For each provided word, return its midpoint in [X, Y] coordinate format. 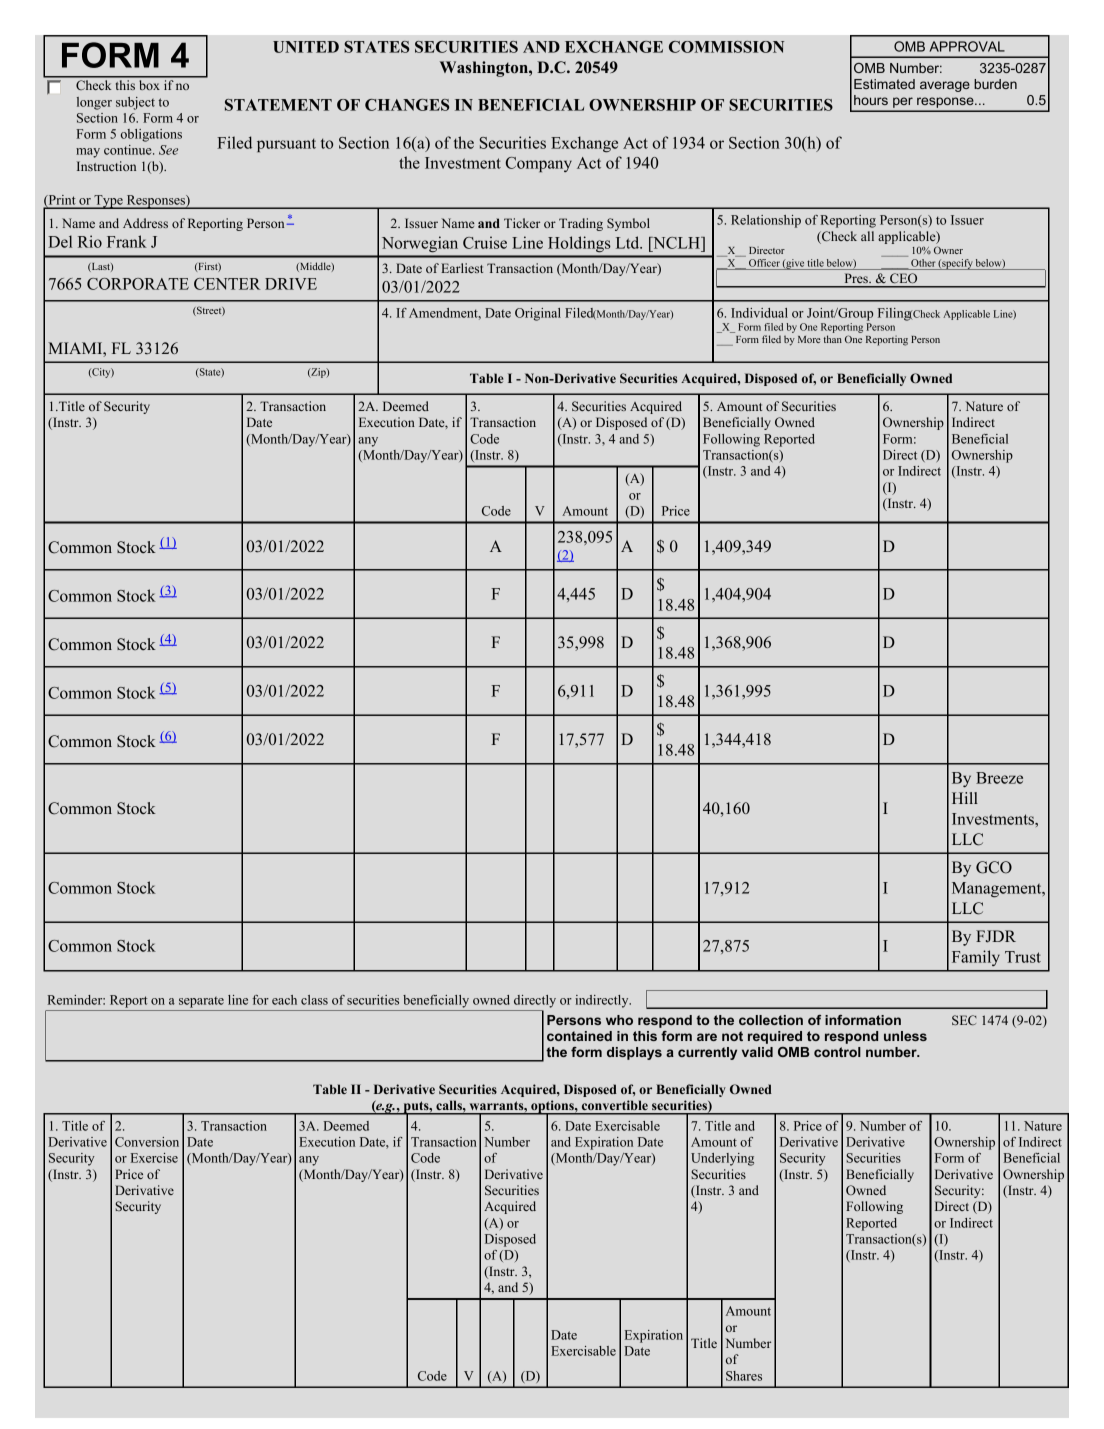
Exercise [154, 1158]
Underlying [722, 1159]
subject [135, 103]
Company [539, 164]
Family [976, 958]
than [833, 339]
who [619, 1020]
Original [538, 314]
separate [201, 1002]
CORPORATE [138, 284]
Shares [744, 1376]
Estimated [884, 84]
